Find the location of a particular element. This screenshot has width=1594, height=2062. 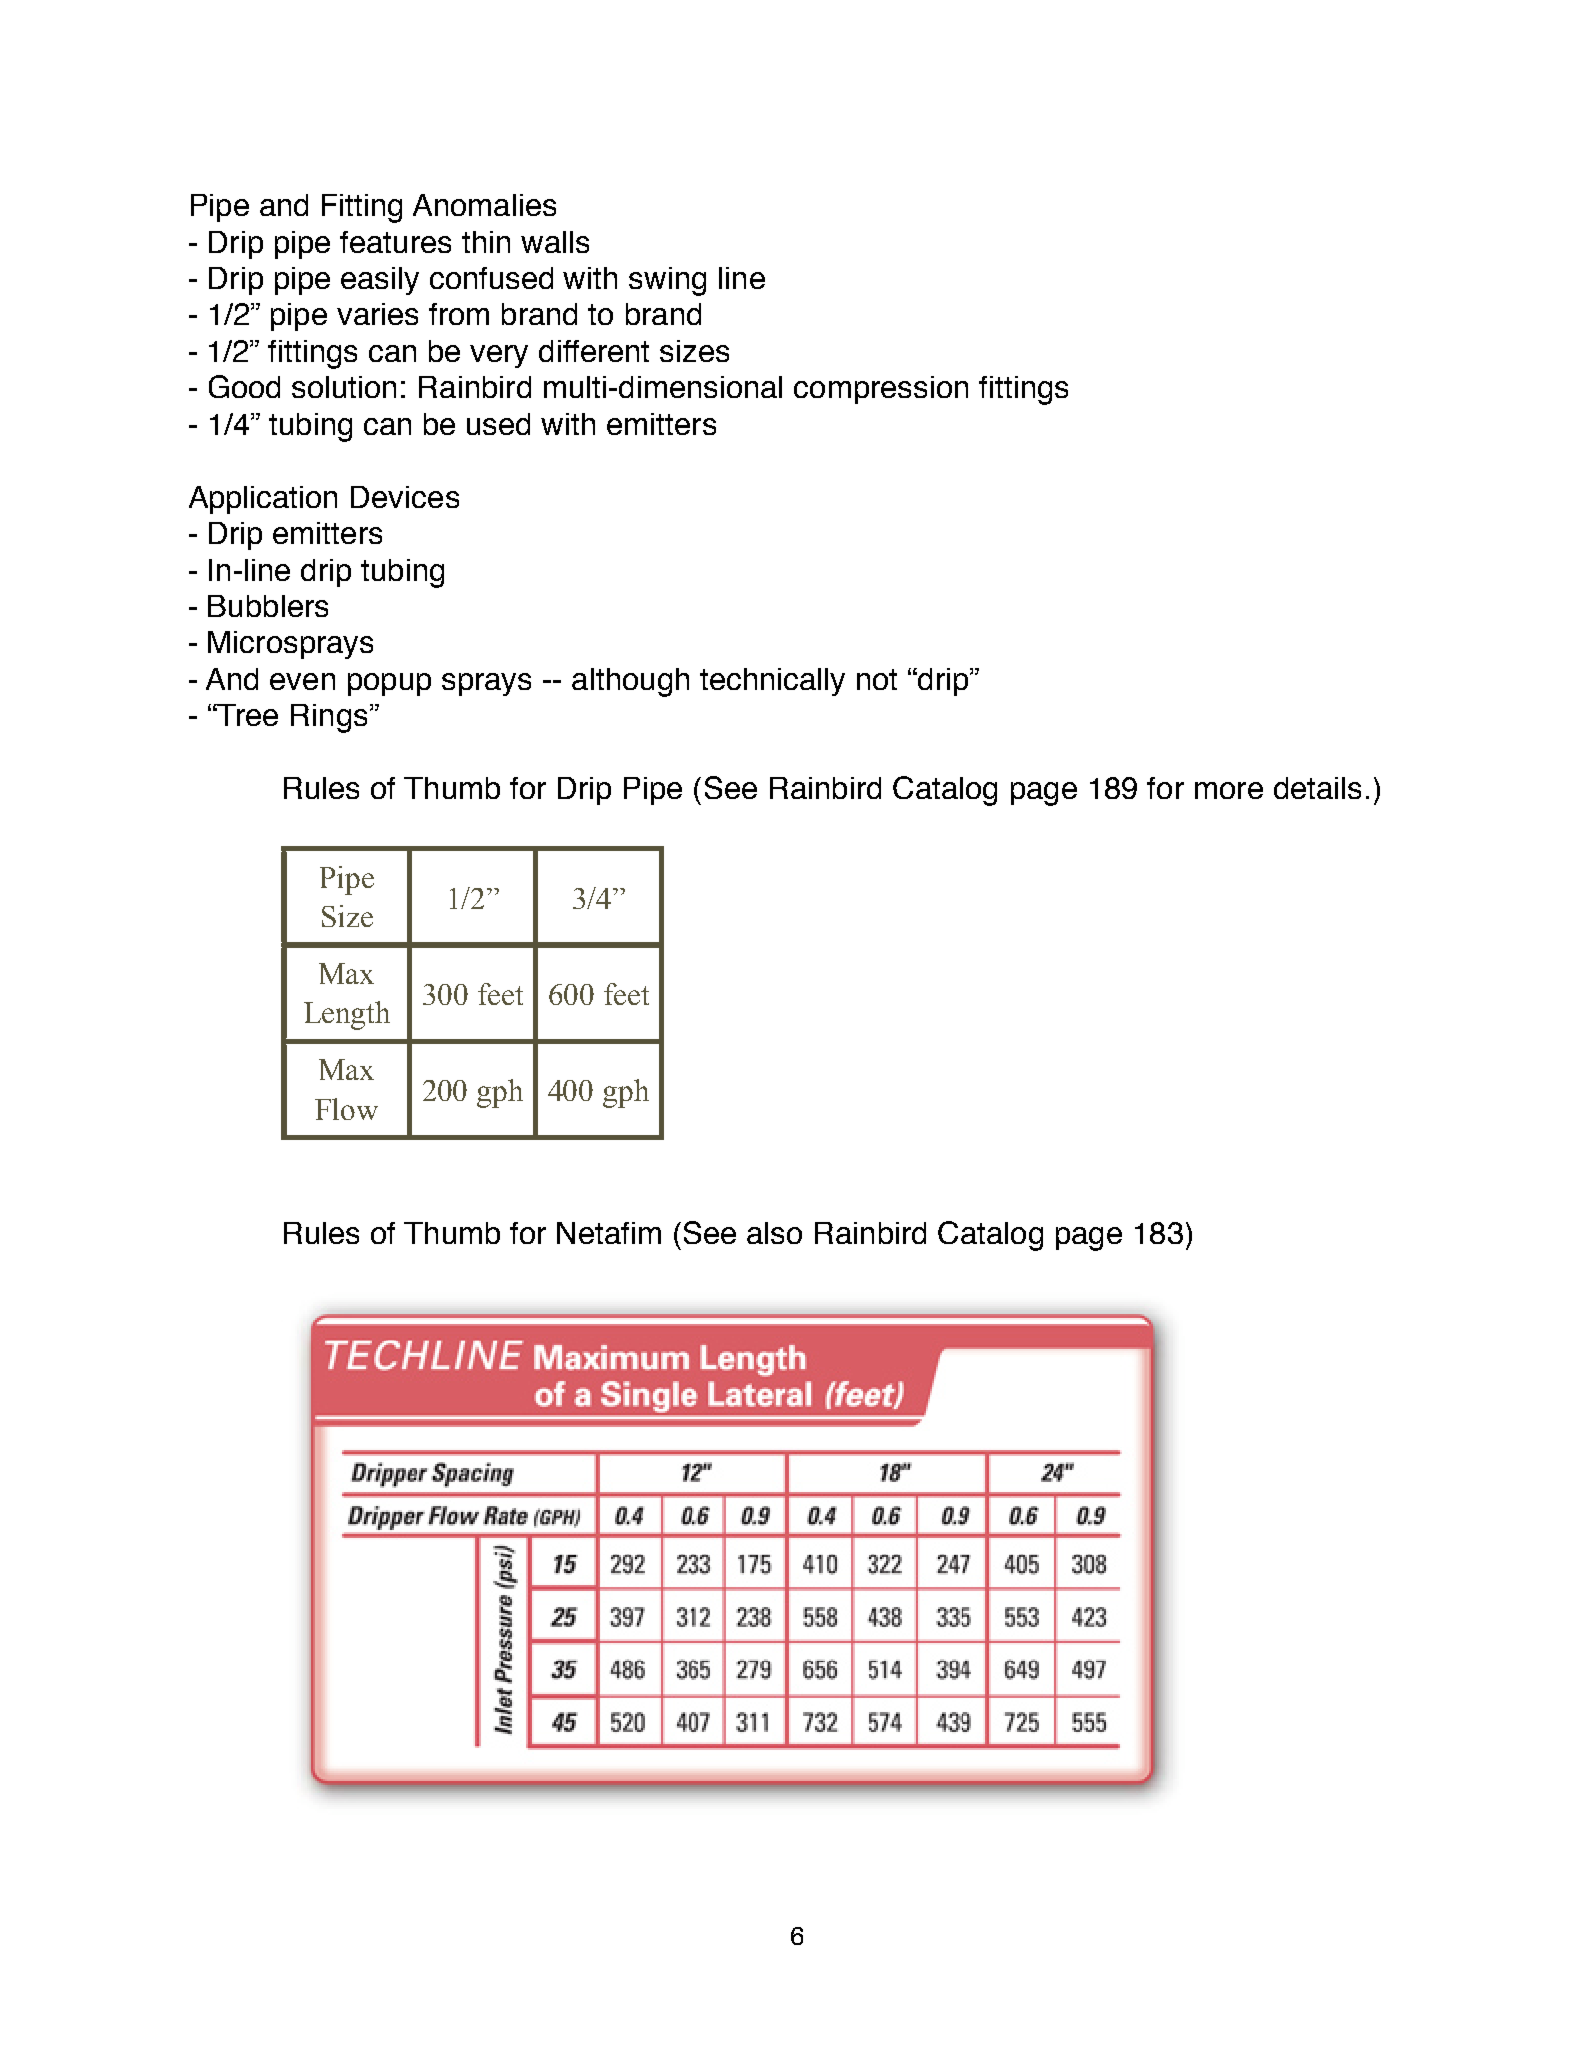

also is located at coordinates (774, 1233).
